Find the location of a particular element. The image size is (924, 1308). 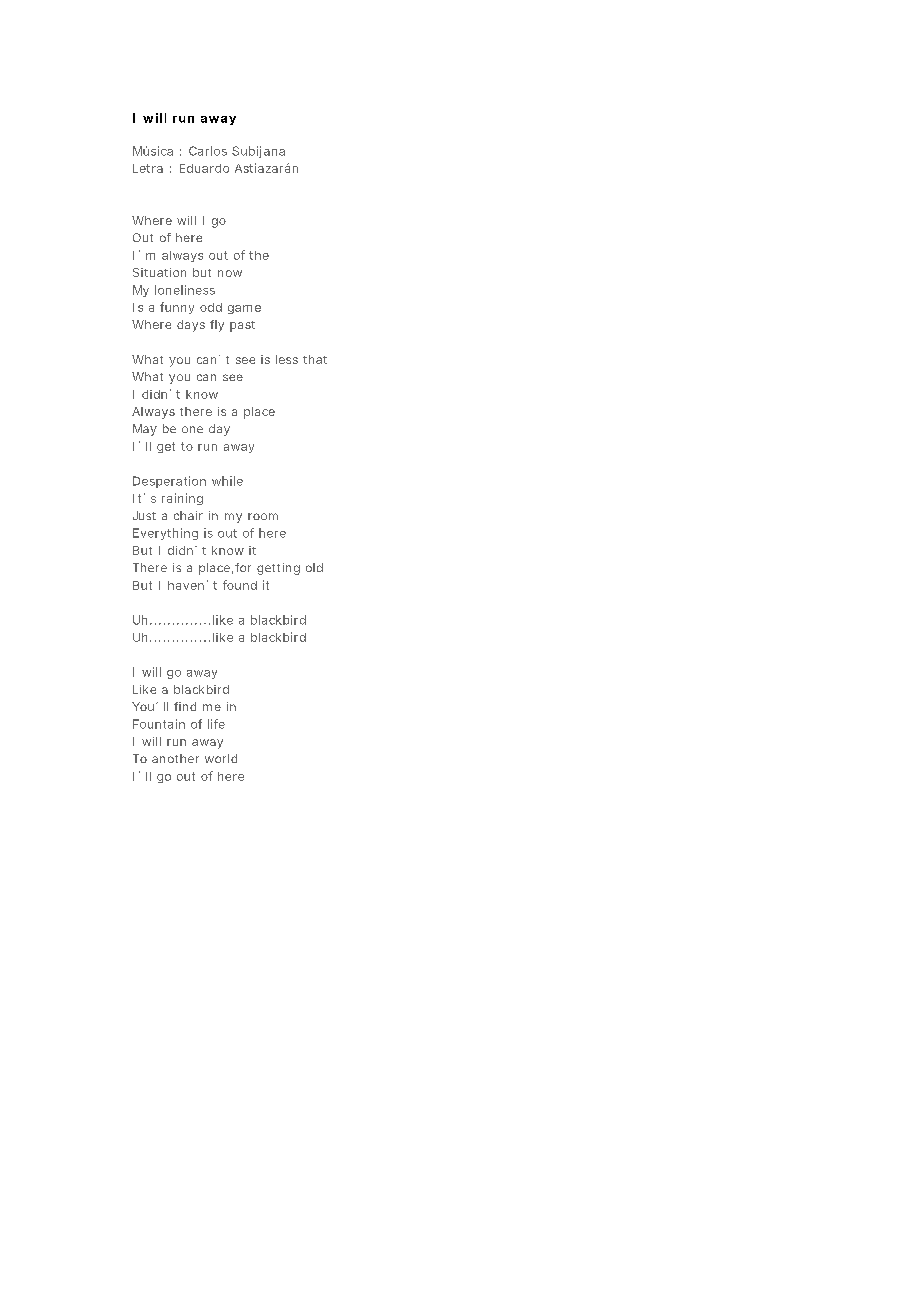

Eduardo is located at coordinates (204, 168).
